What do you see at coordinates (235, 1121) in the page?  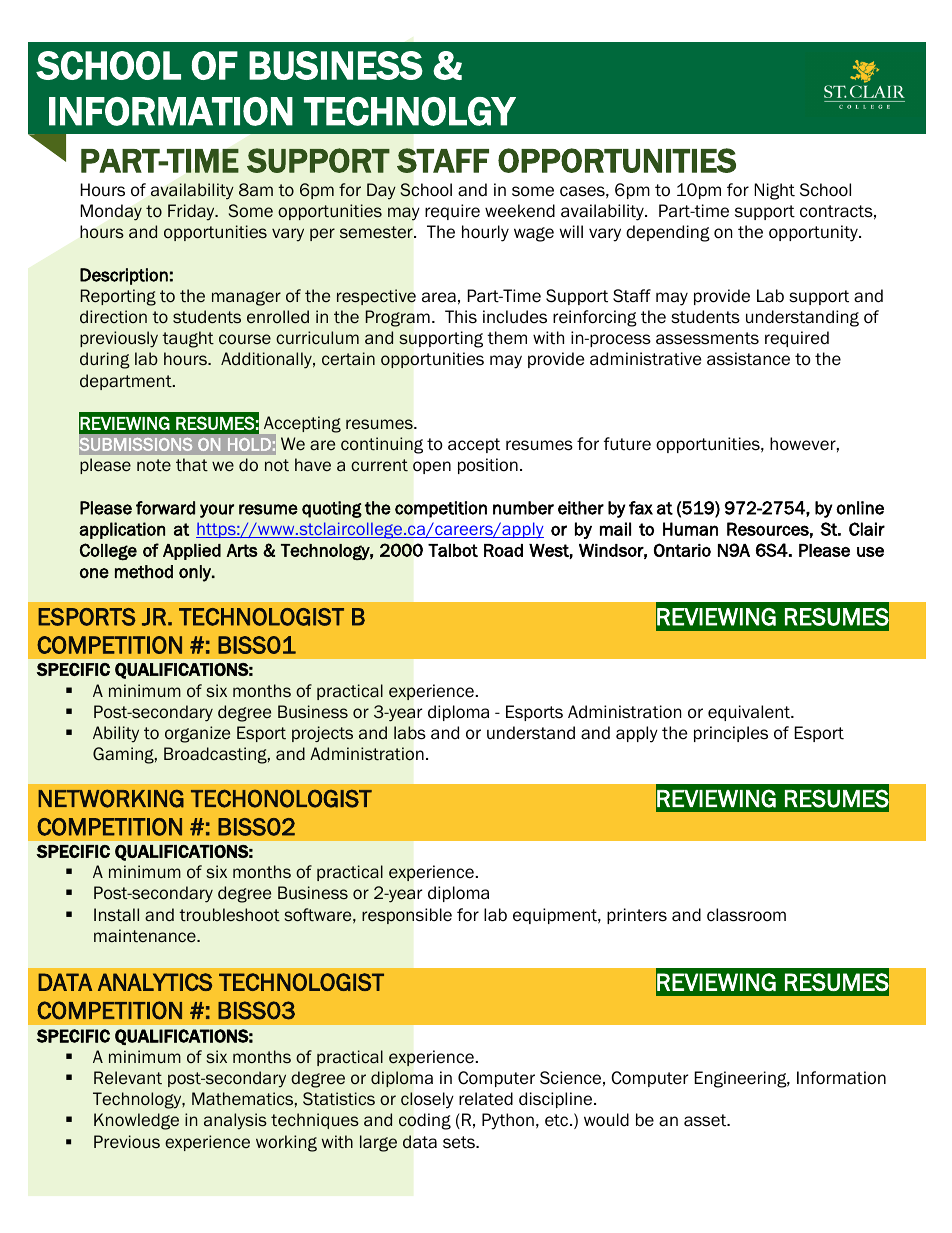 I see `analysis` at bounding box center [235, 1121].
